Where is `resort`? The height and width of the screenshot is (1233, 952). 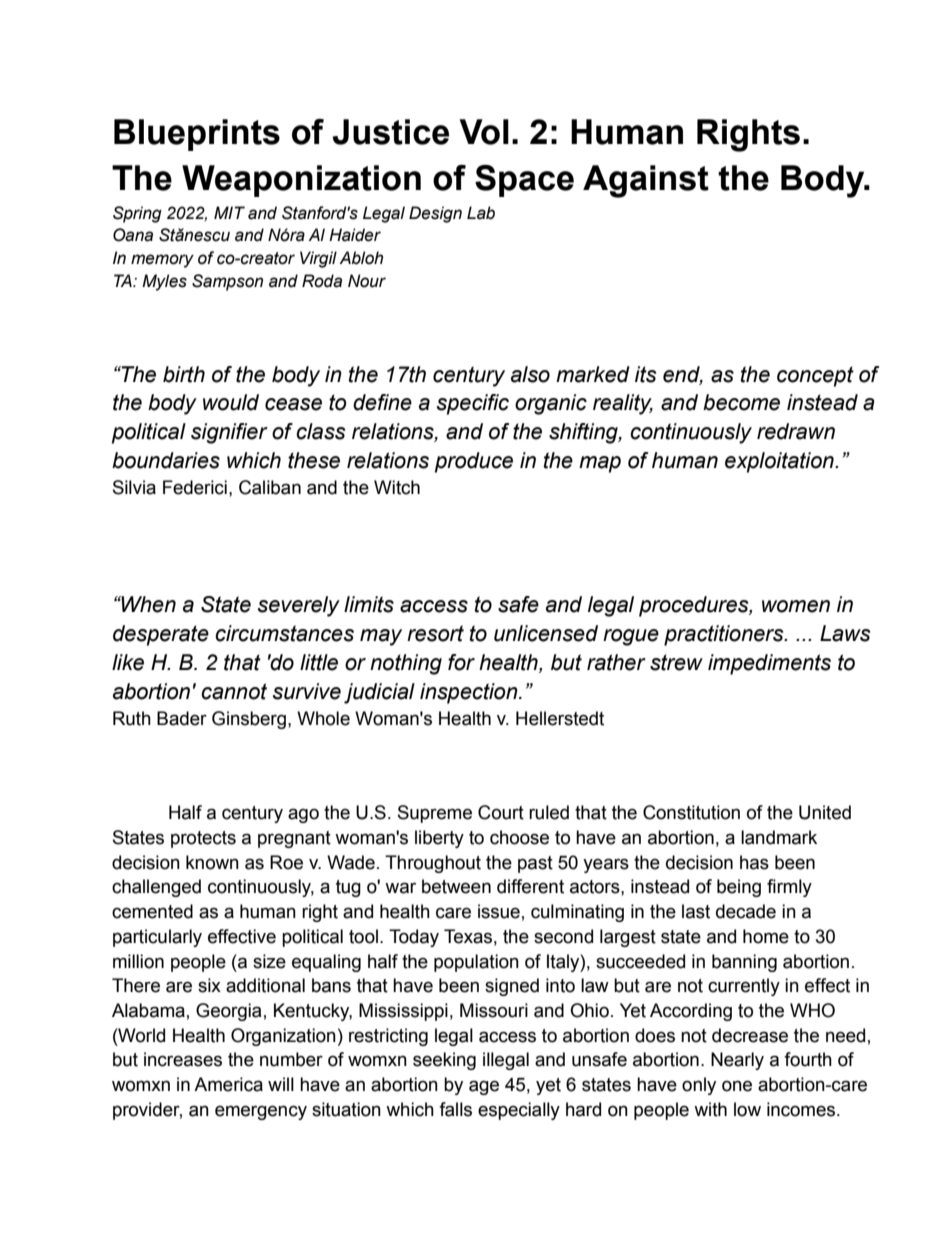
resort is located at coordinates (435, 633).
